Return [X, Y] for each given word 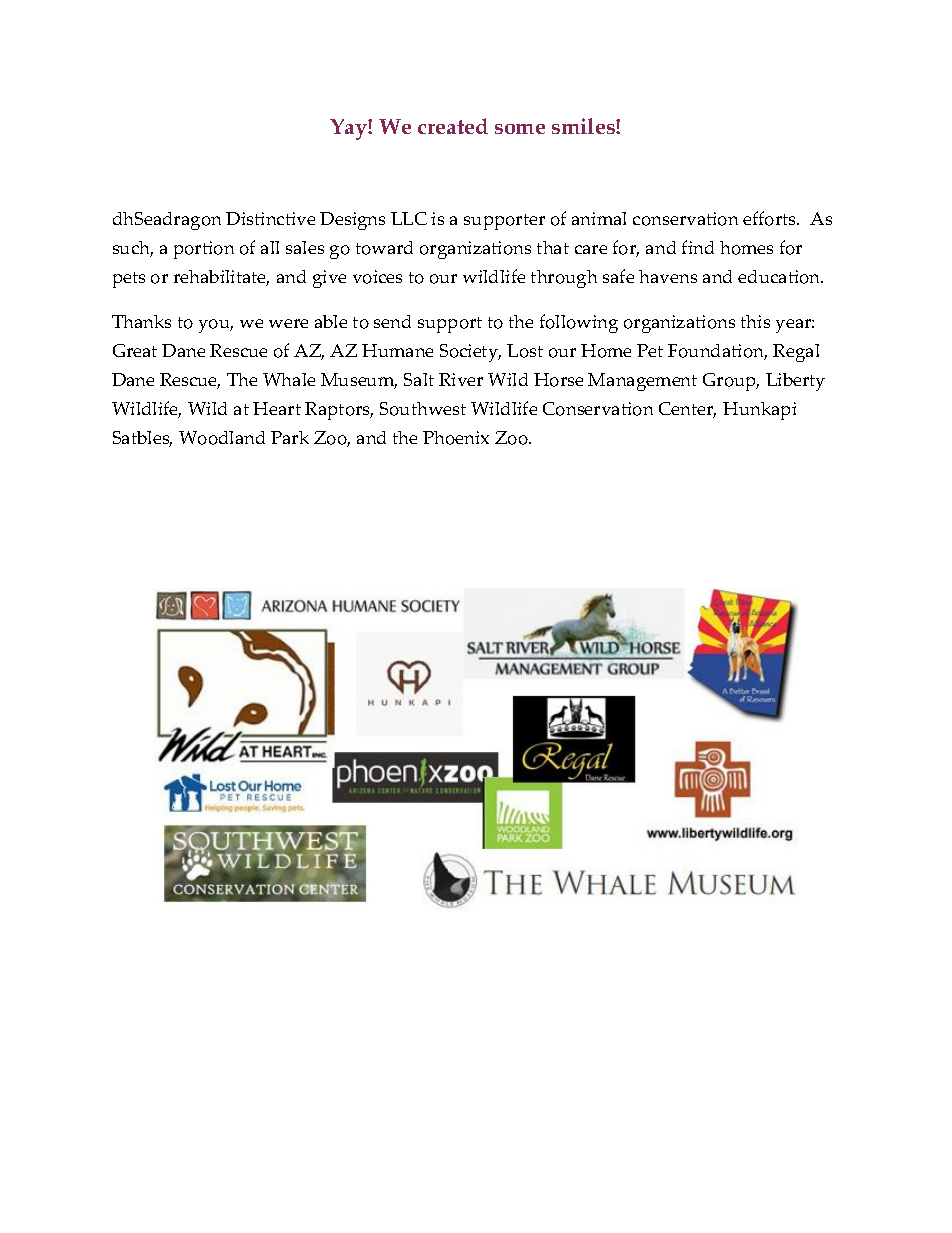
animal [599, 218]
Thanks [141, 321]
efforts [771, 218]
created [453, 126]
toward [384, 248]
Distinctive [270, 218]
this [755, 321]
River [461, 379]
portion [204, 250]
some [520, 129]
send [392, 321]
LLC [409, 218]
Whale [289, 379]
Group [731, 382]
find [698, 247]
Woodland [222, 438]
